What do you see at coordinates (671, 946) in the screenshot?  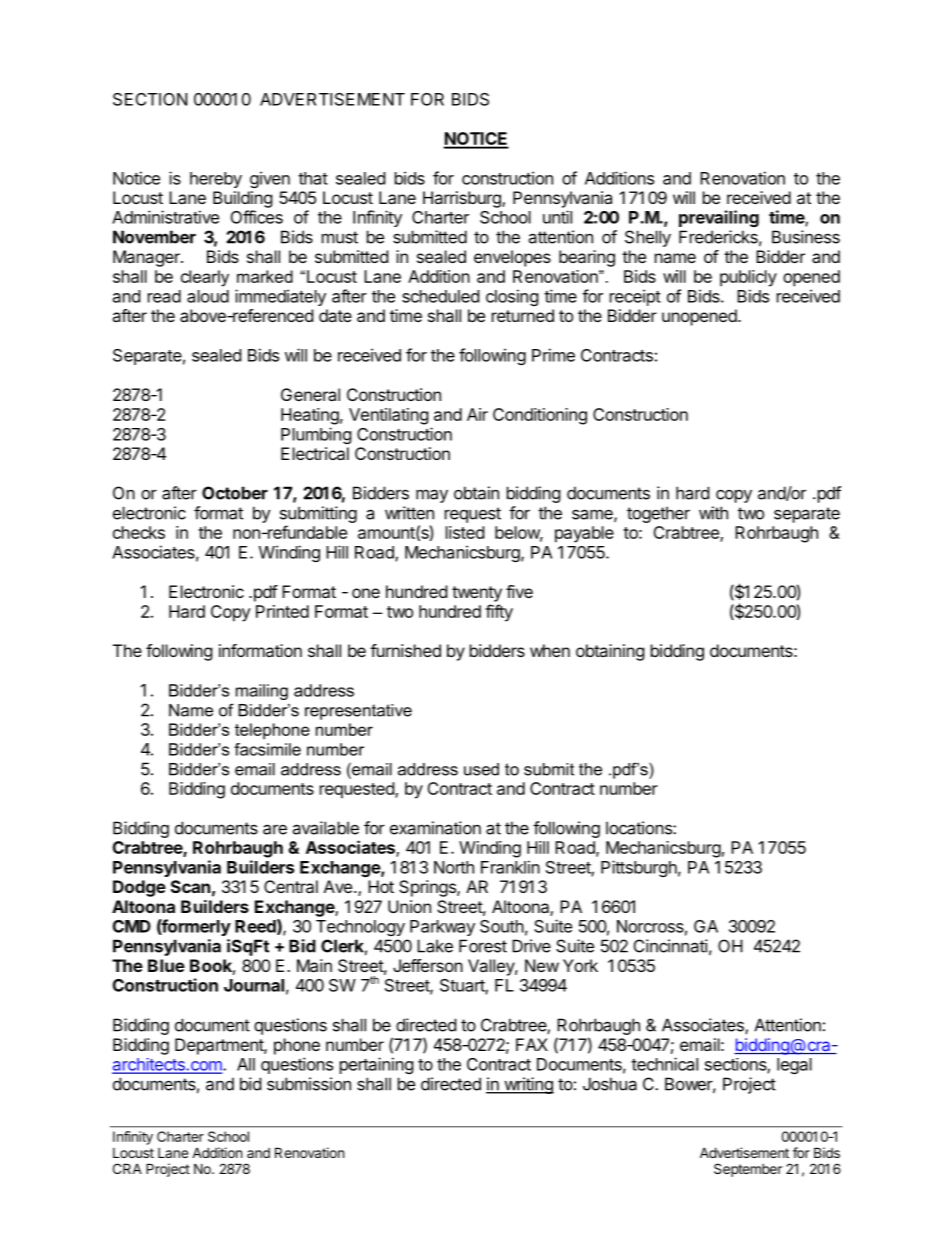 I see `Cincinnati` at bounding box center [671, 946].
